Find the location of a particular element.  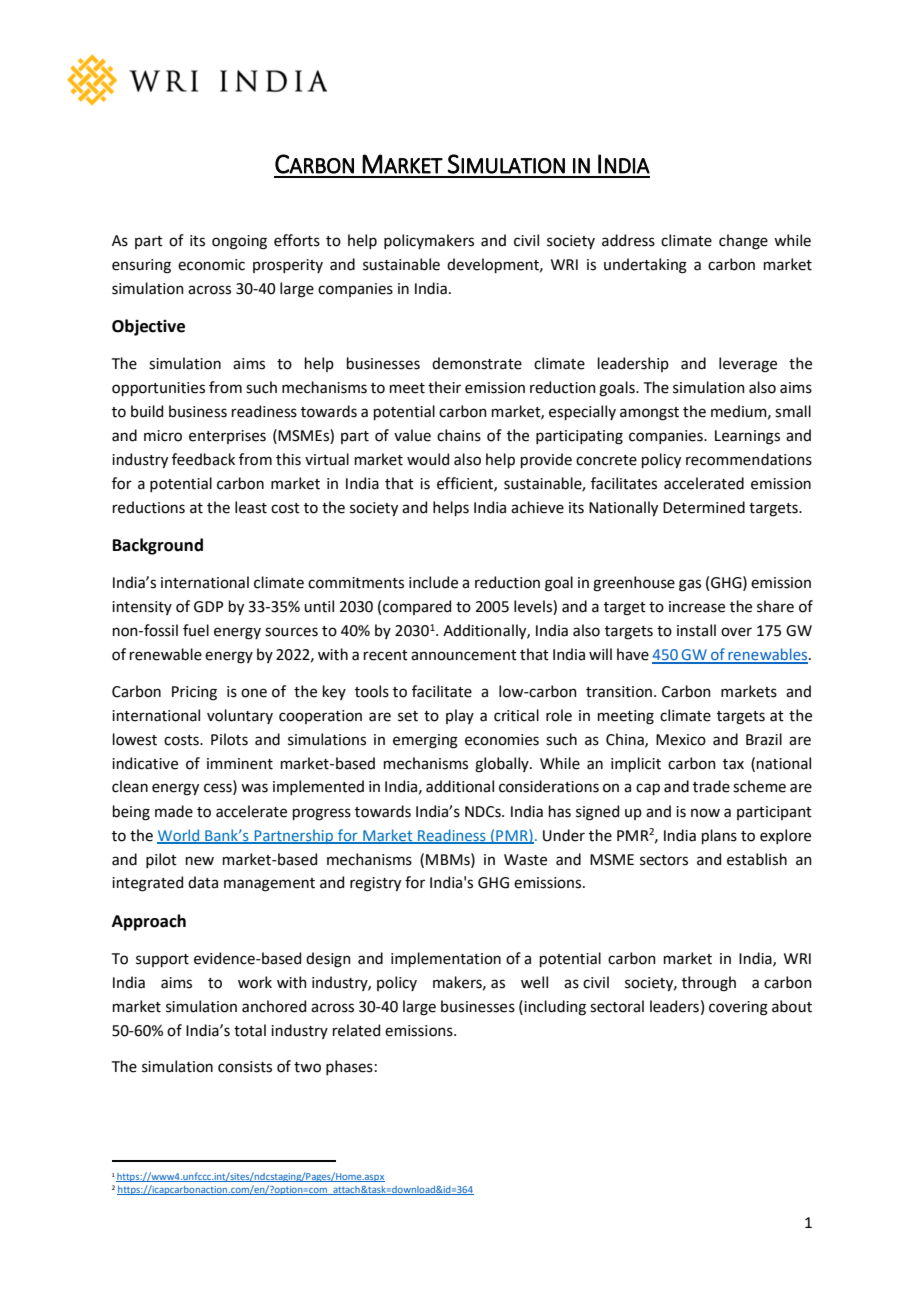

through is located at coordinates (709, 984).
